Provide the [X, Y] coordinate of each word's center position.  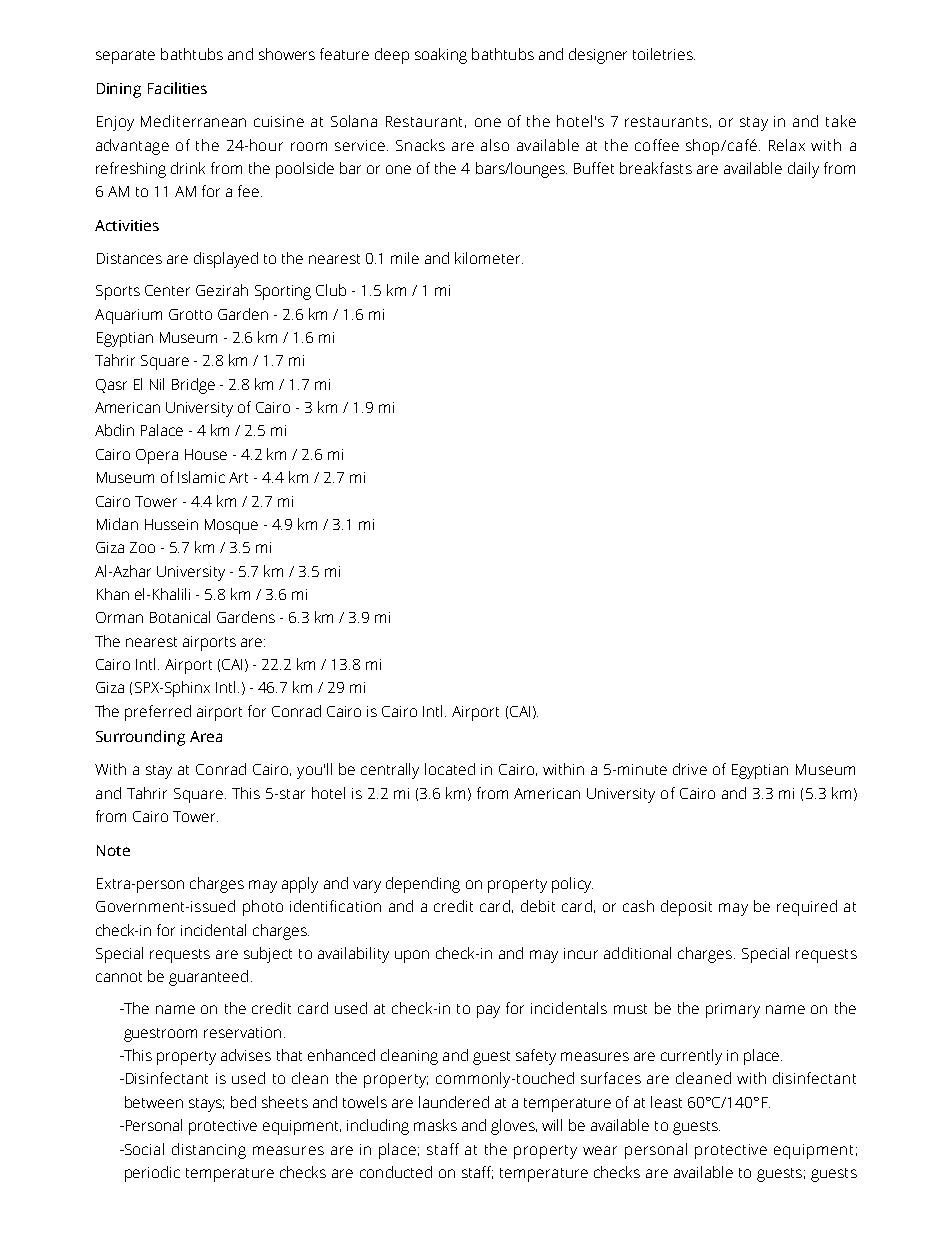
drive [690, 769]
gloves [514, 1127]
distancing [209, 1151]
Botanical [180, 617]
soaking [441, 56]
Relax [787, 145]
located [450, 769]
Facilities [177, 88]
